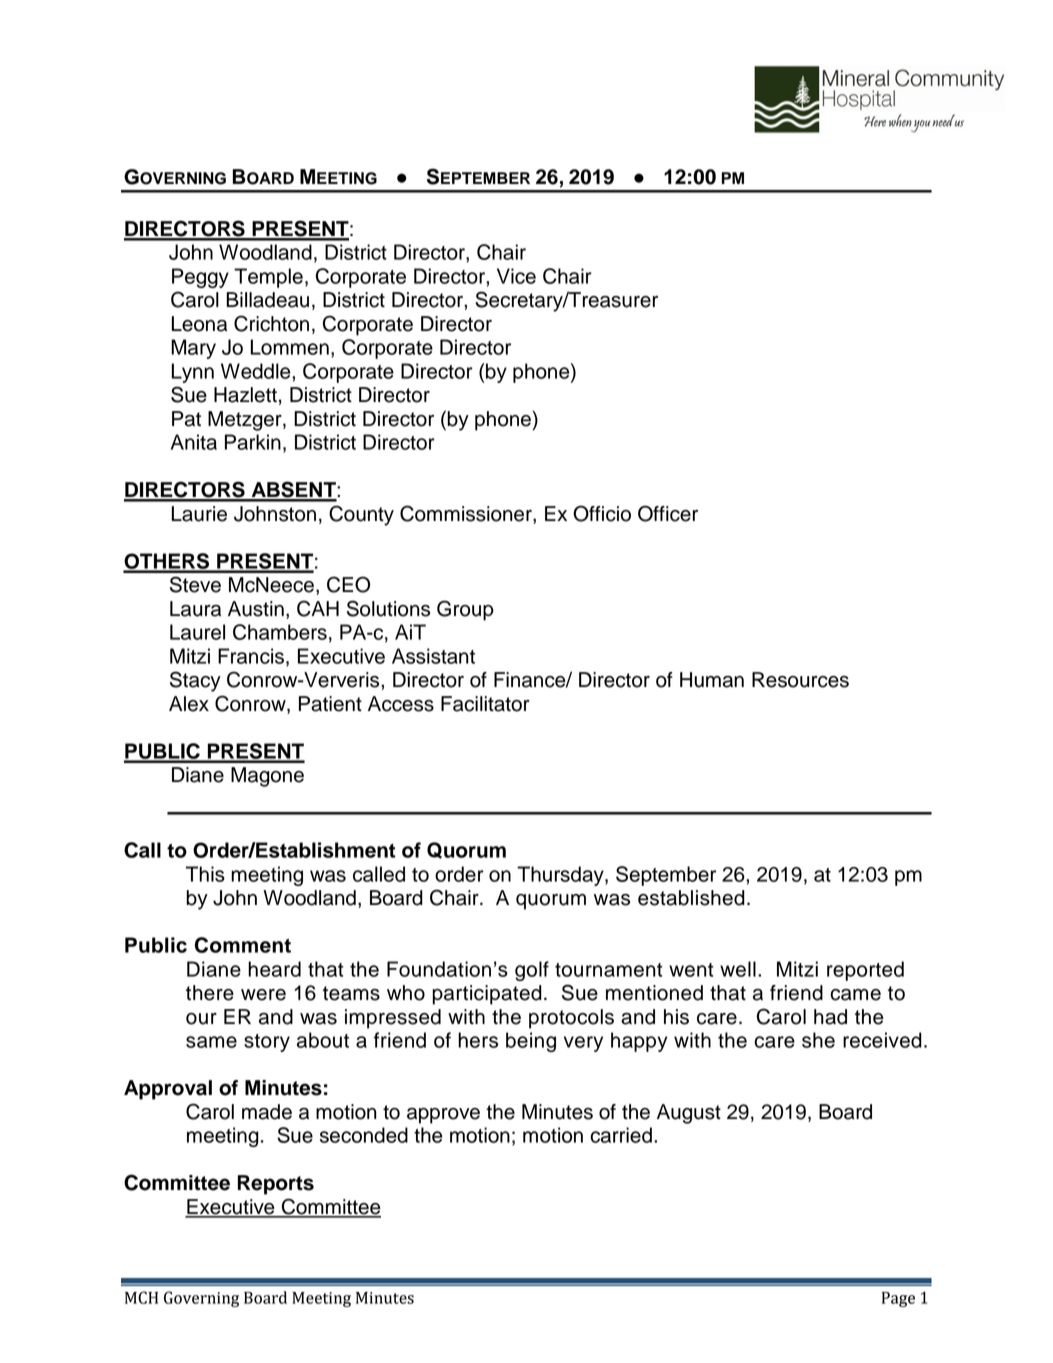 The width and height of the screenshot is (1053, 1363). I want to click on Officer, so click(668, 513).
